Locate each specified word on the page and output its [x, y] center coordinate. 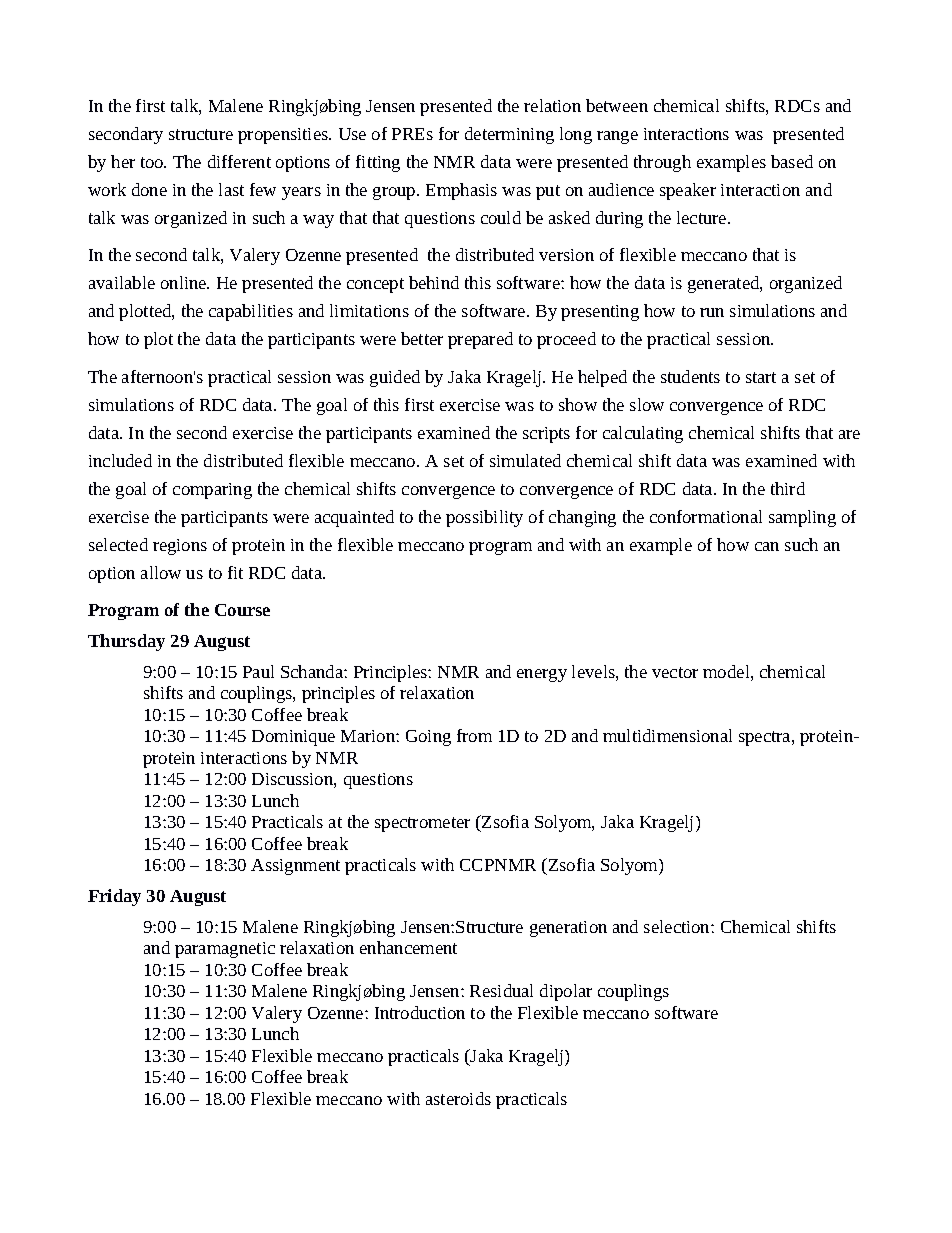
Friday [114, 897]
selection [678, 926]
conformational [706, 516]
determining [509, 135]
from [474, 735]
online [185, 282]
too [153, 162]
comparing [212, 491]
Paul [258, 671]
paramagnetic [225, 950]
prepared [480, 340]
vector [675, 672]
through [662, 163]
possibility [484, 518]
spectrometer [422, 824]
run [712, 312]
